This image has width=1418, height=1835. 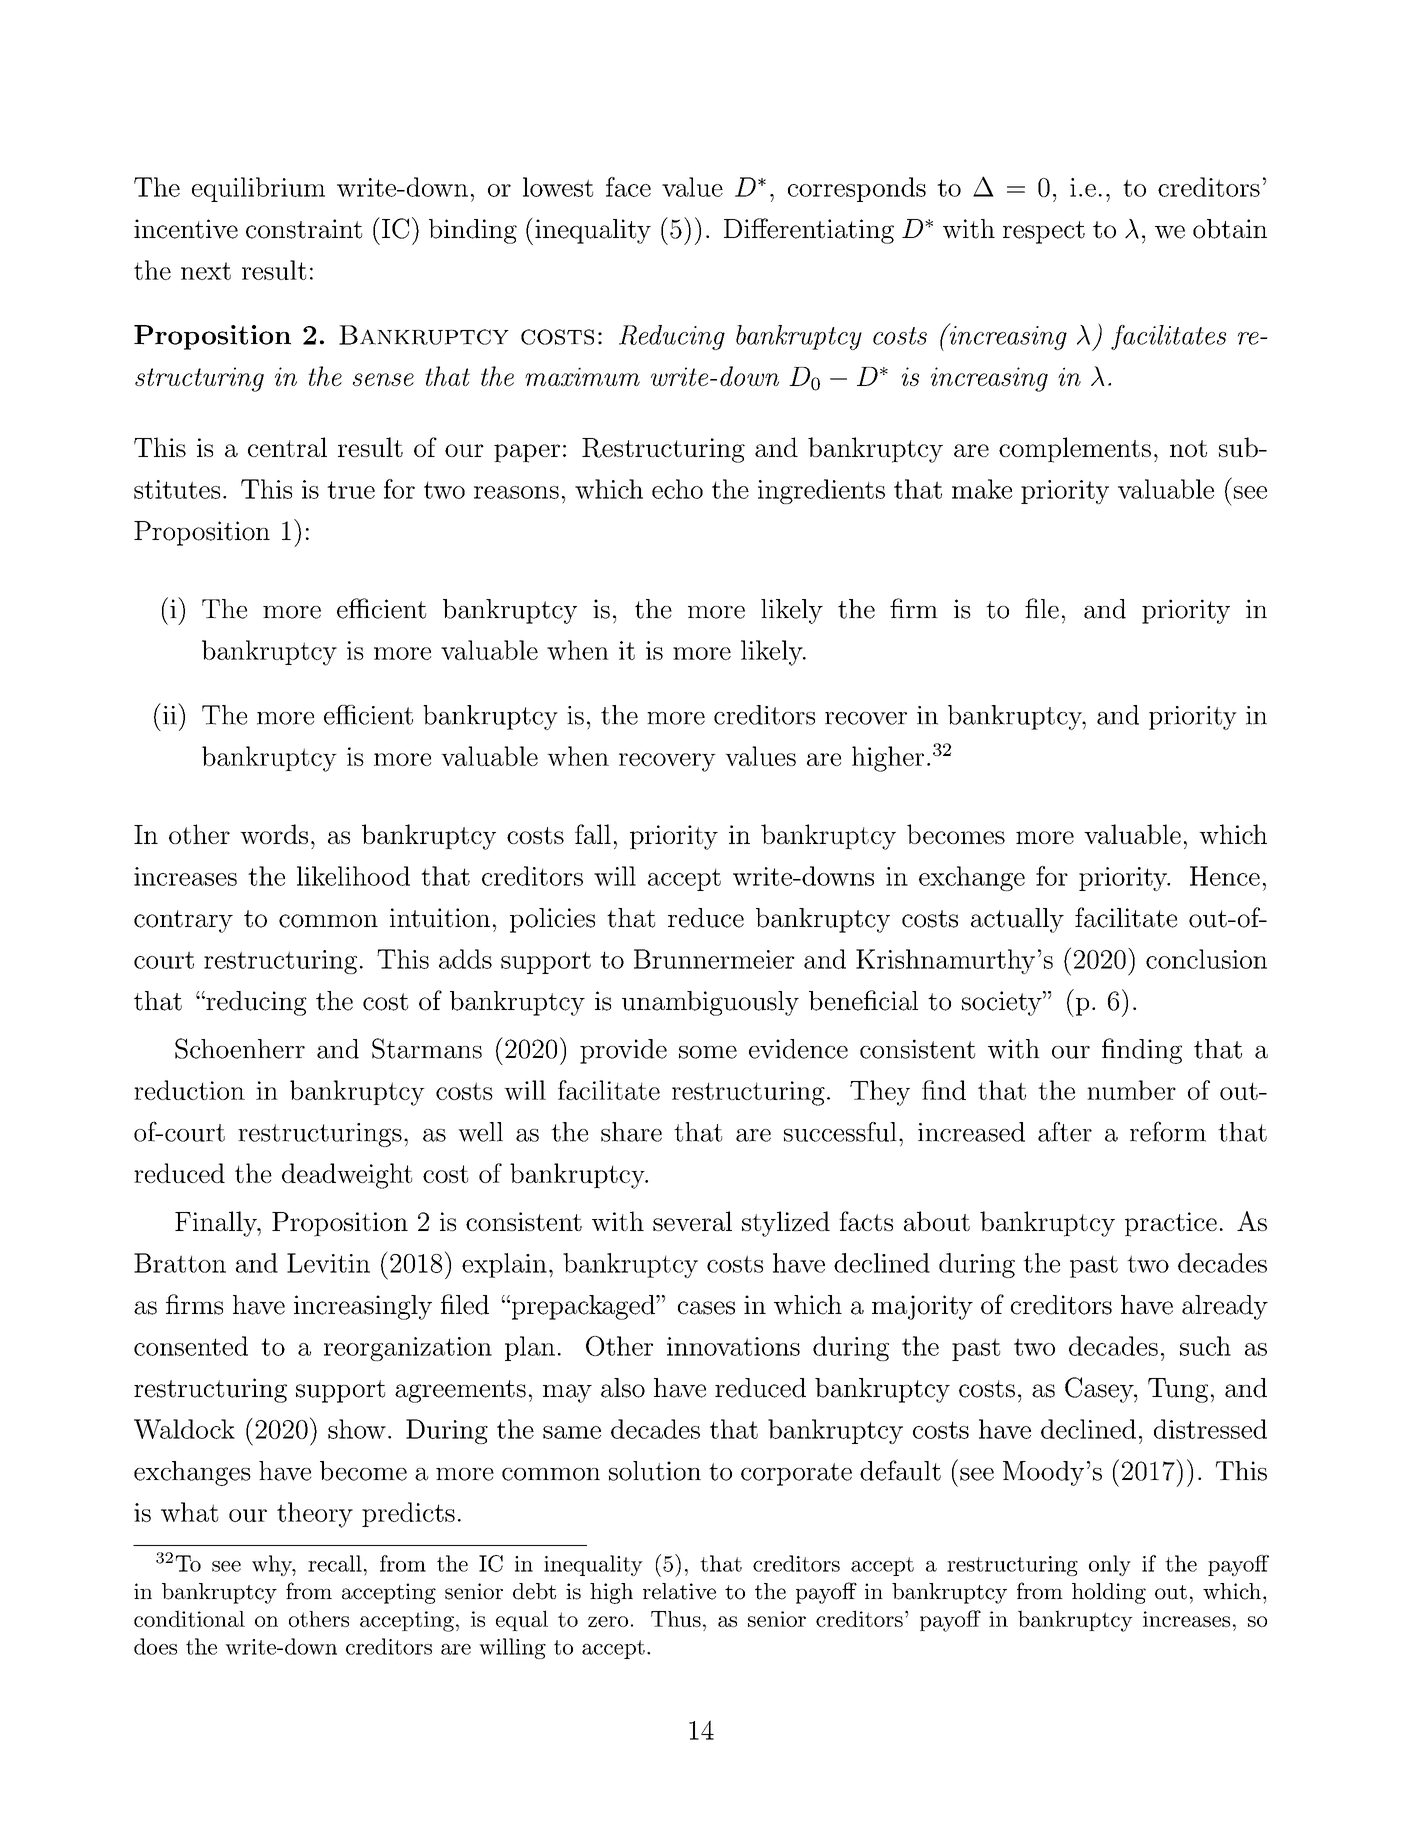 I want to click on echo, so click(x=677, y=489).
